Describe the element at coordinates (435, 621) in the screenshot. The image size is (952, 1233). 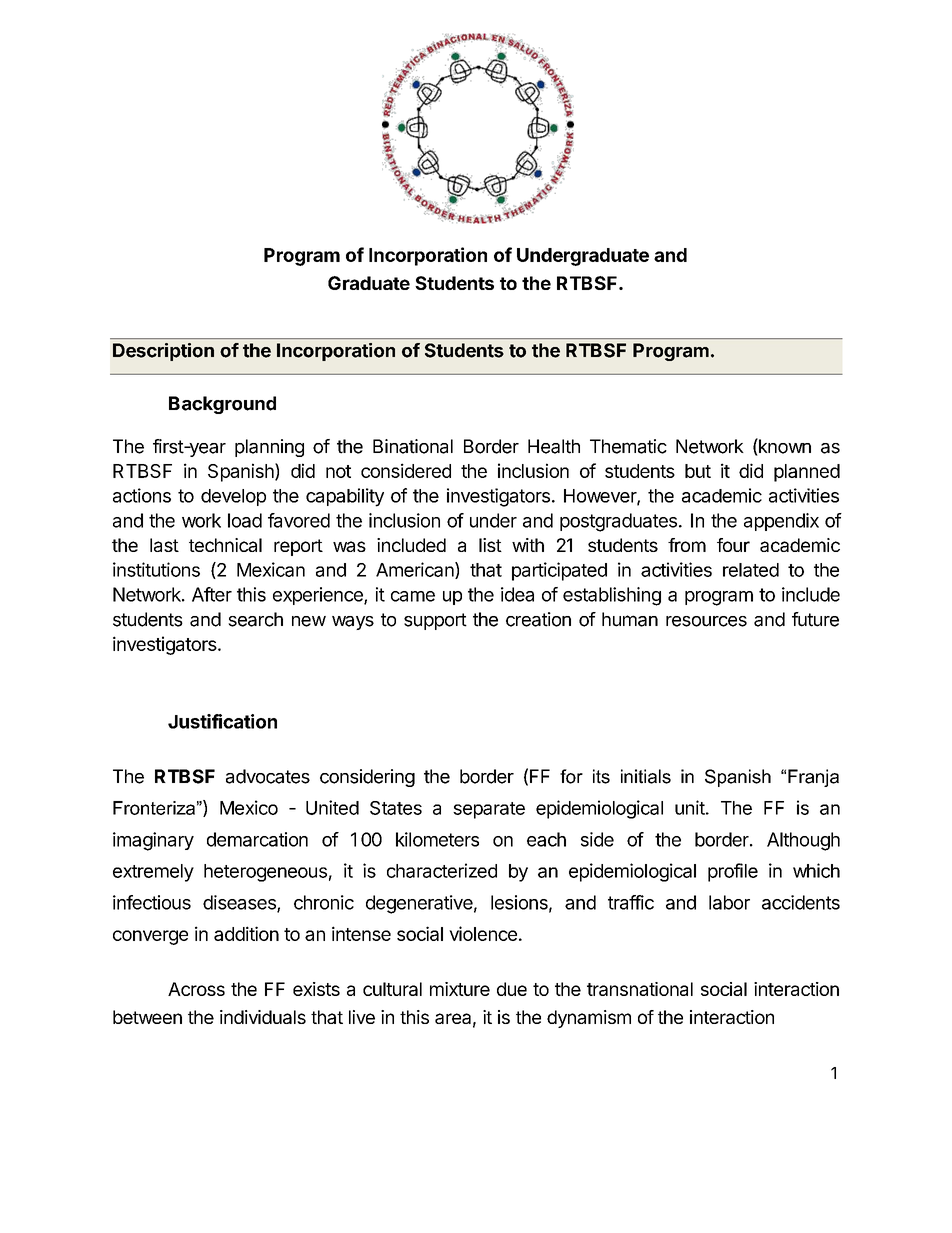
I see `support` at that location.
